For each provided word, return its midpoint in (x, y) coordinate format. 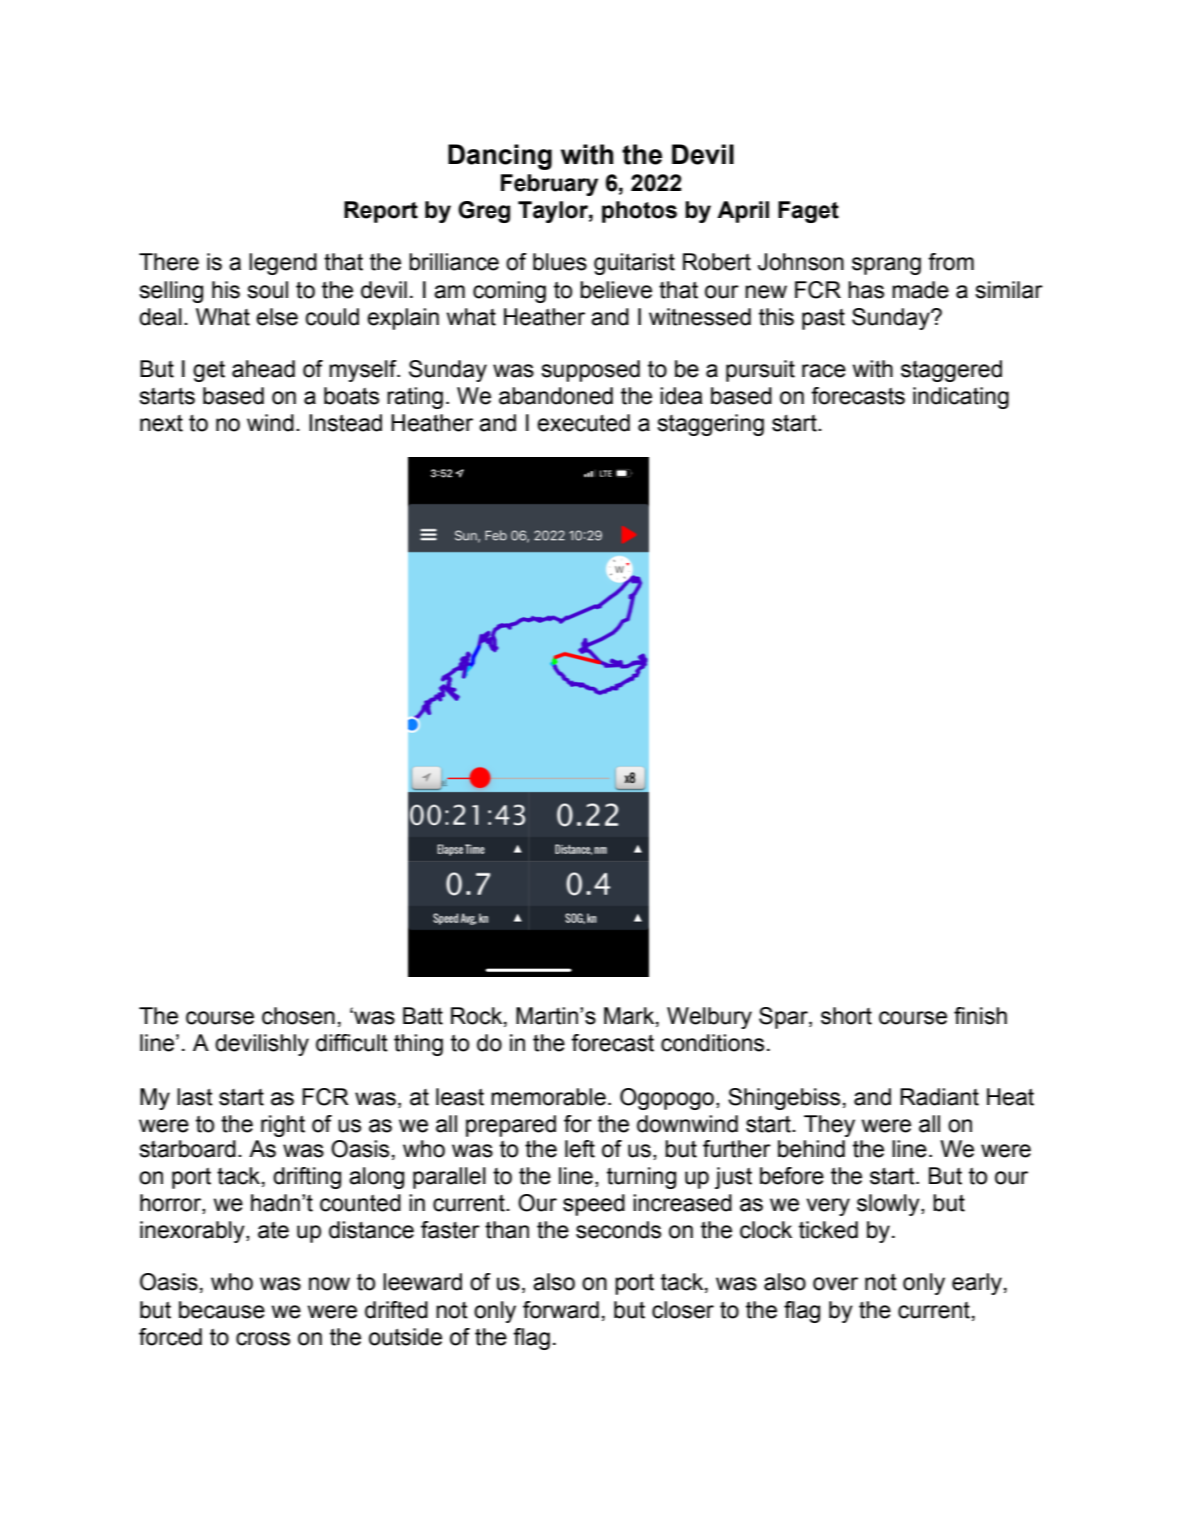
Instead (345, 423)
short (846, 1016)
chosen (298, 1016)
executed (583, 423)
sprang (886, 266)
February (549, 185)
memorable (548, 1097)
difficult (352, 1043)
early (977, 1284)
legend (283, 264)
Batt (423, 1016)
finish (980, 1016)
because (222, 1310)
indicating (961, 398)
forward (561, 1310)
